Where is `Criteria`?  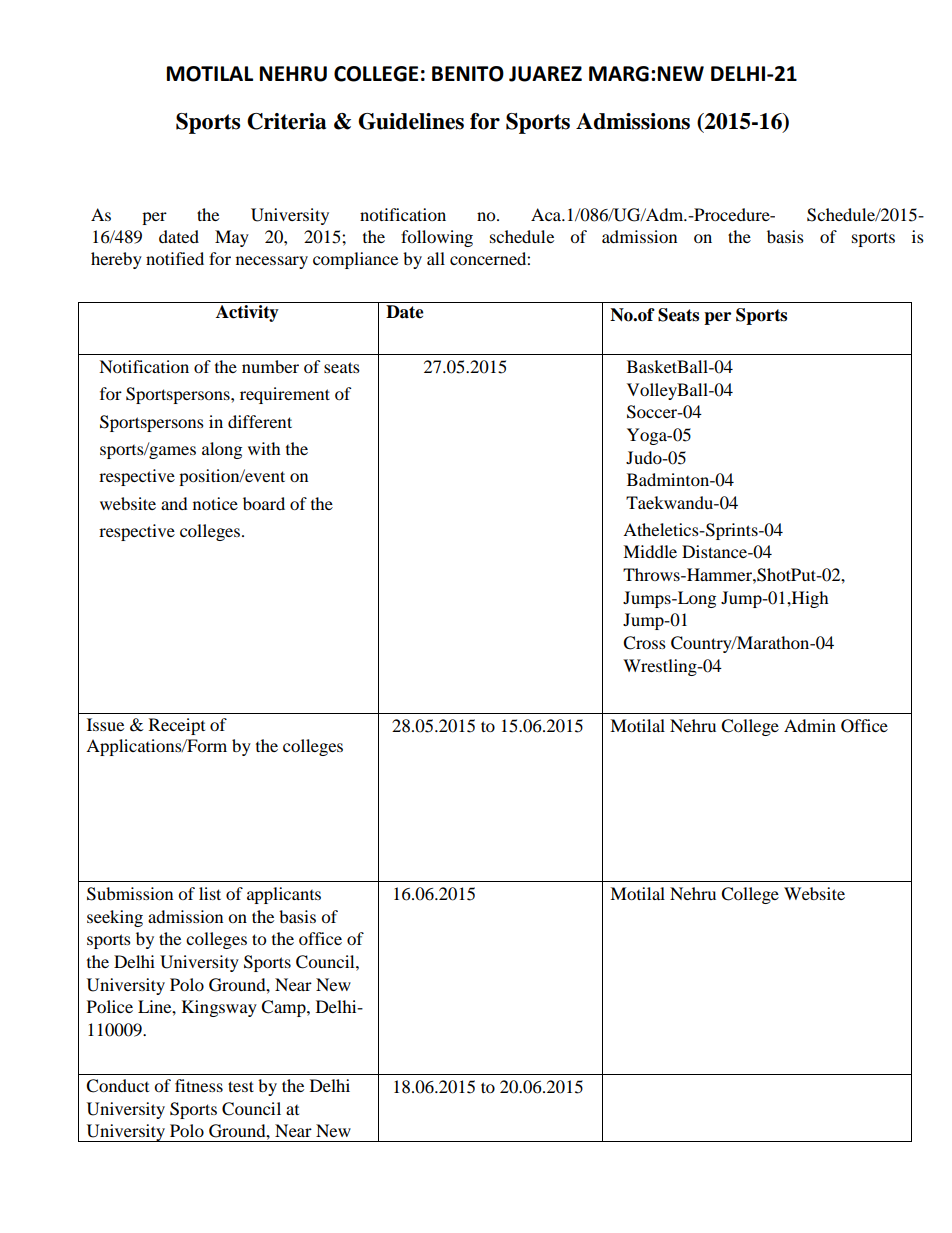 Criteria is located at coordinates (286, 121).
